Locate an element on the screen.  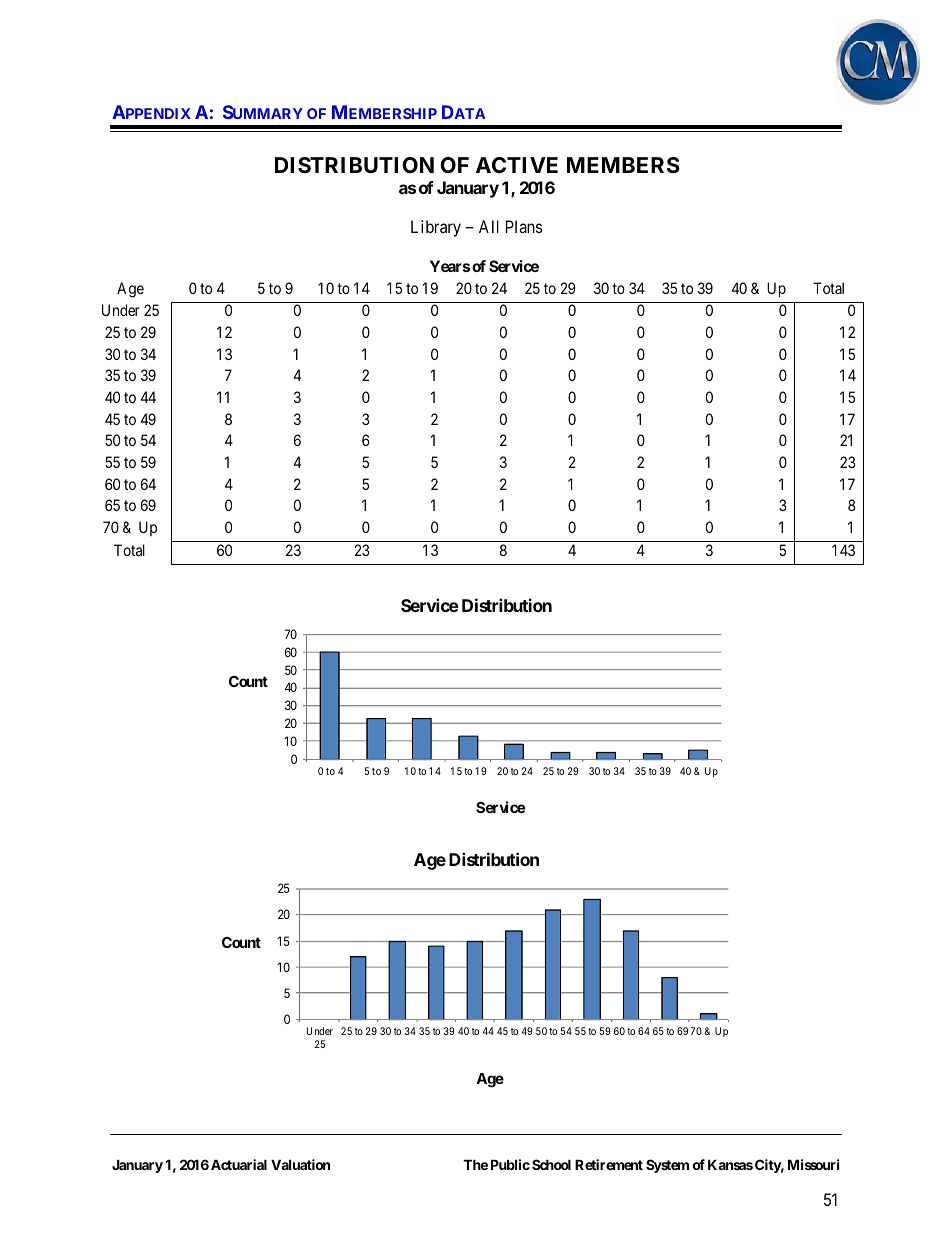
ACTIVE is located at coordinates (517, 165).
